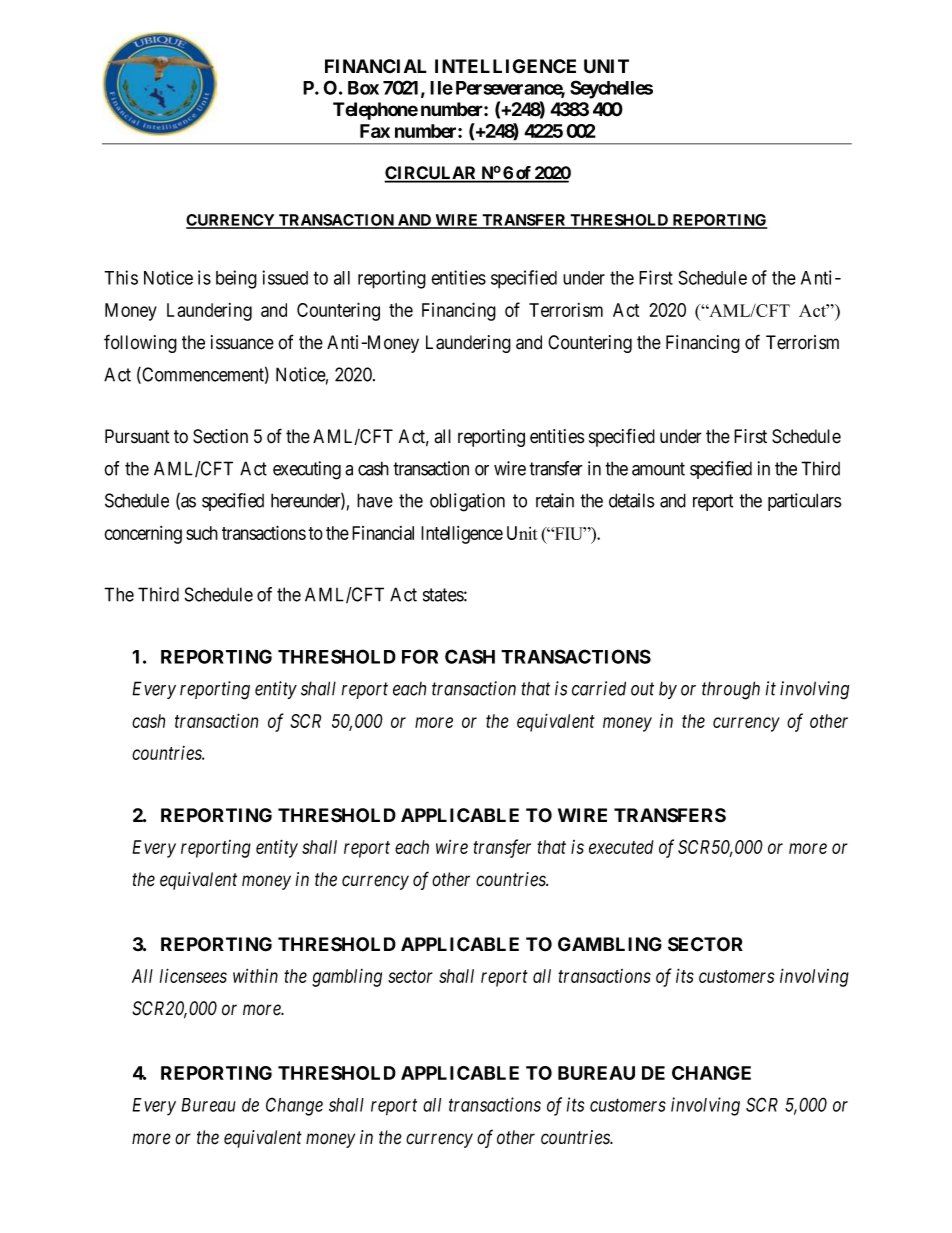 This document has height=1233, width=952. Describe the element at coordinates (621, 847) in the document. I see `executed` at that location.
